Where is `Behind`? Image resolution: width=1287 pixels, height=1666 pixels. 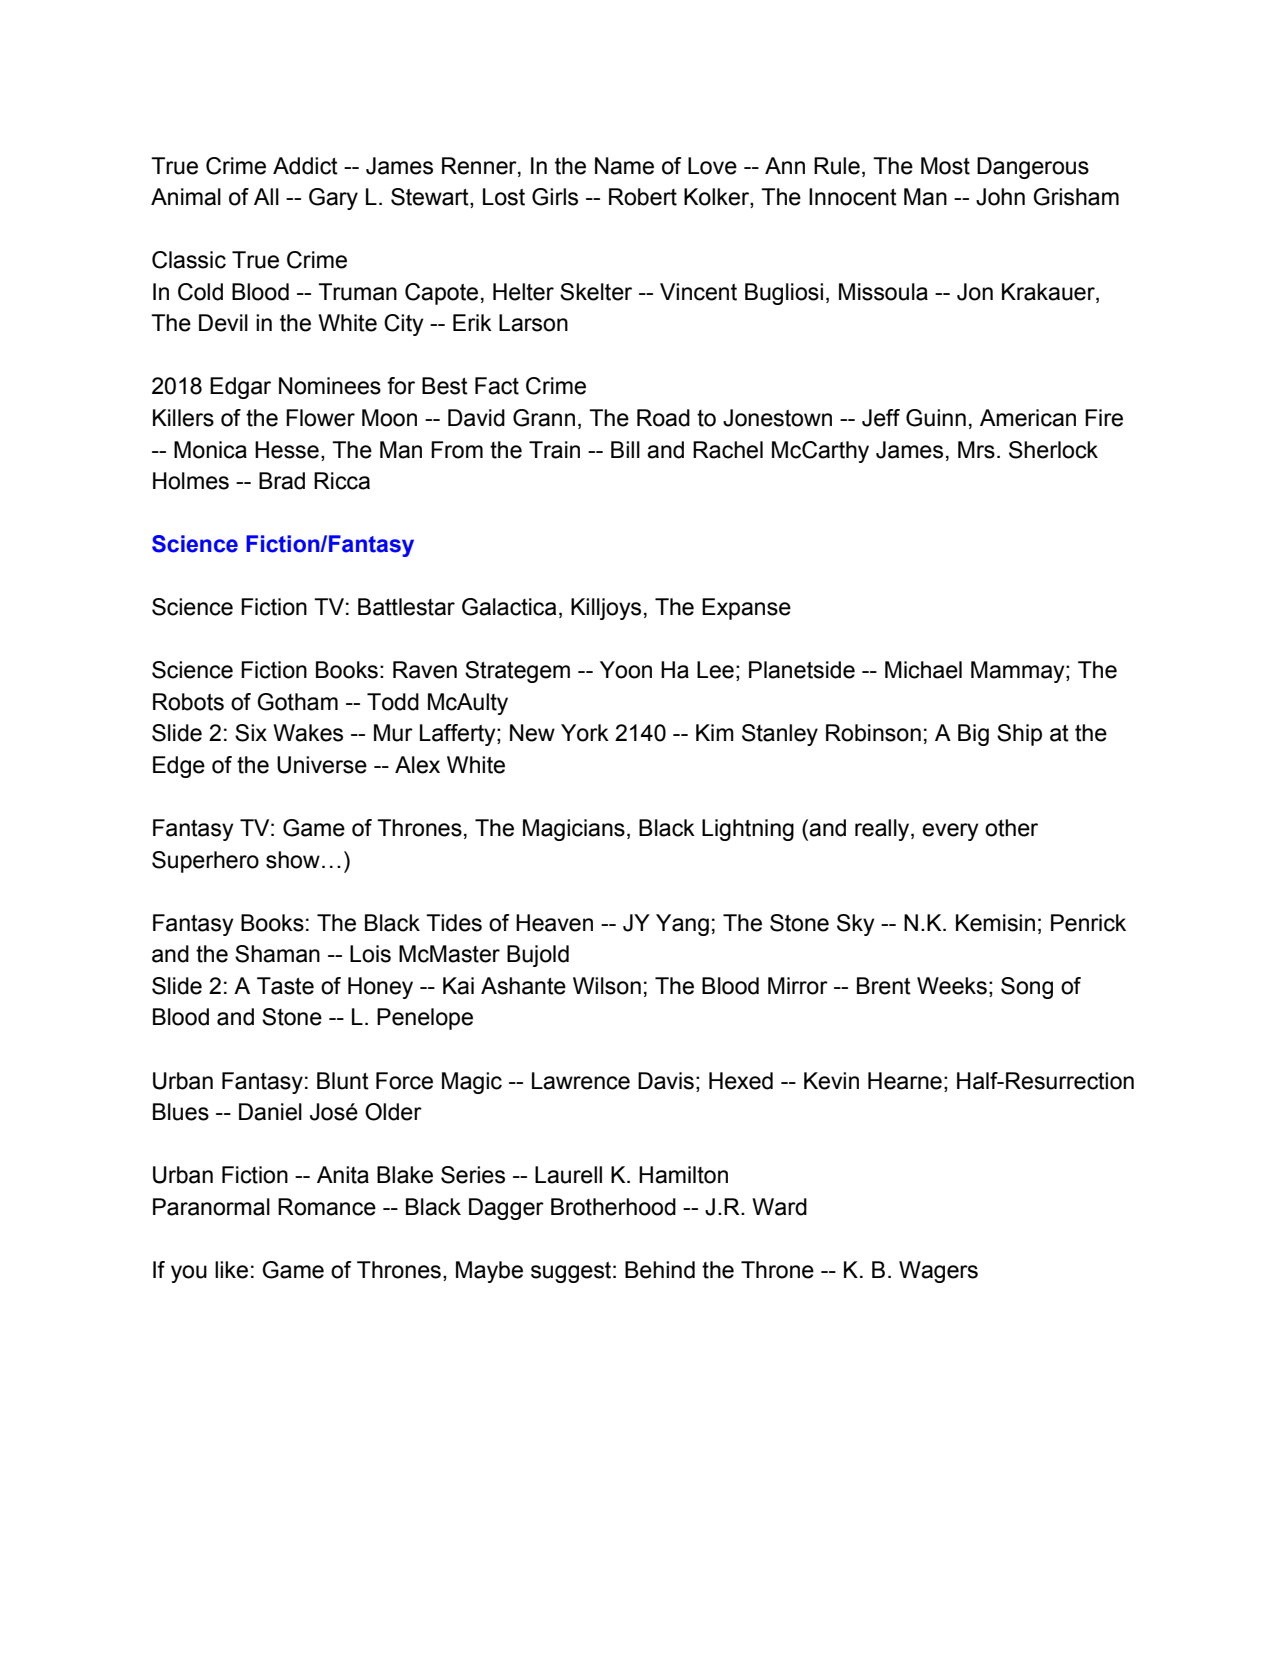 Behind is located at coordinates (660, 1270).
